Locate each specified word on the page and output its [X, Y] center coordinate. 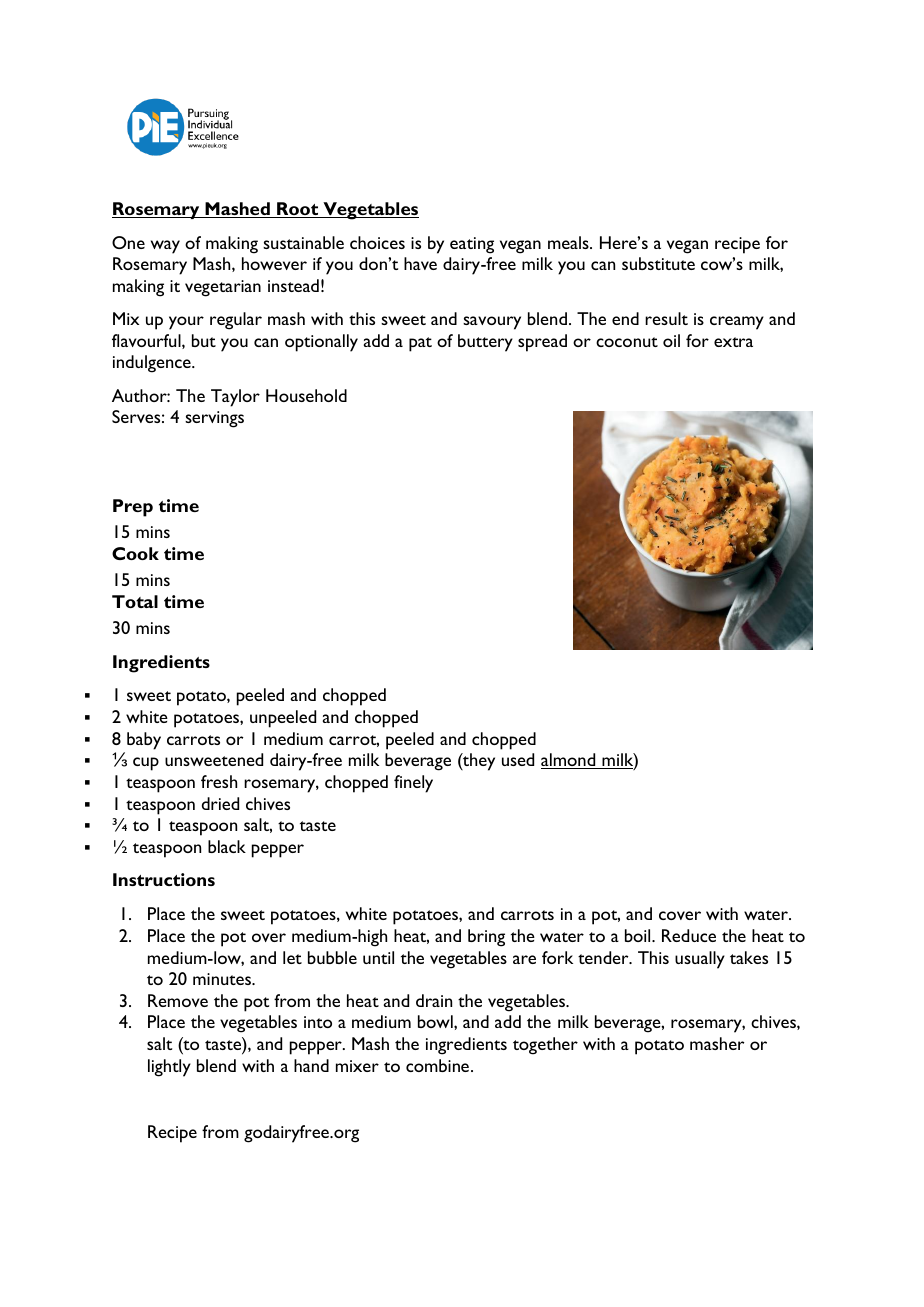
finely [413, 784]
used [518, 759]
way [165, 247]
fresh [219, 781]
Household [306, 395]
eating [472, 245]
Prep [133, 508]
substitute [658, 263]
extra [733, 342]
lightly [169, 1068]
